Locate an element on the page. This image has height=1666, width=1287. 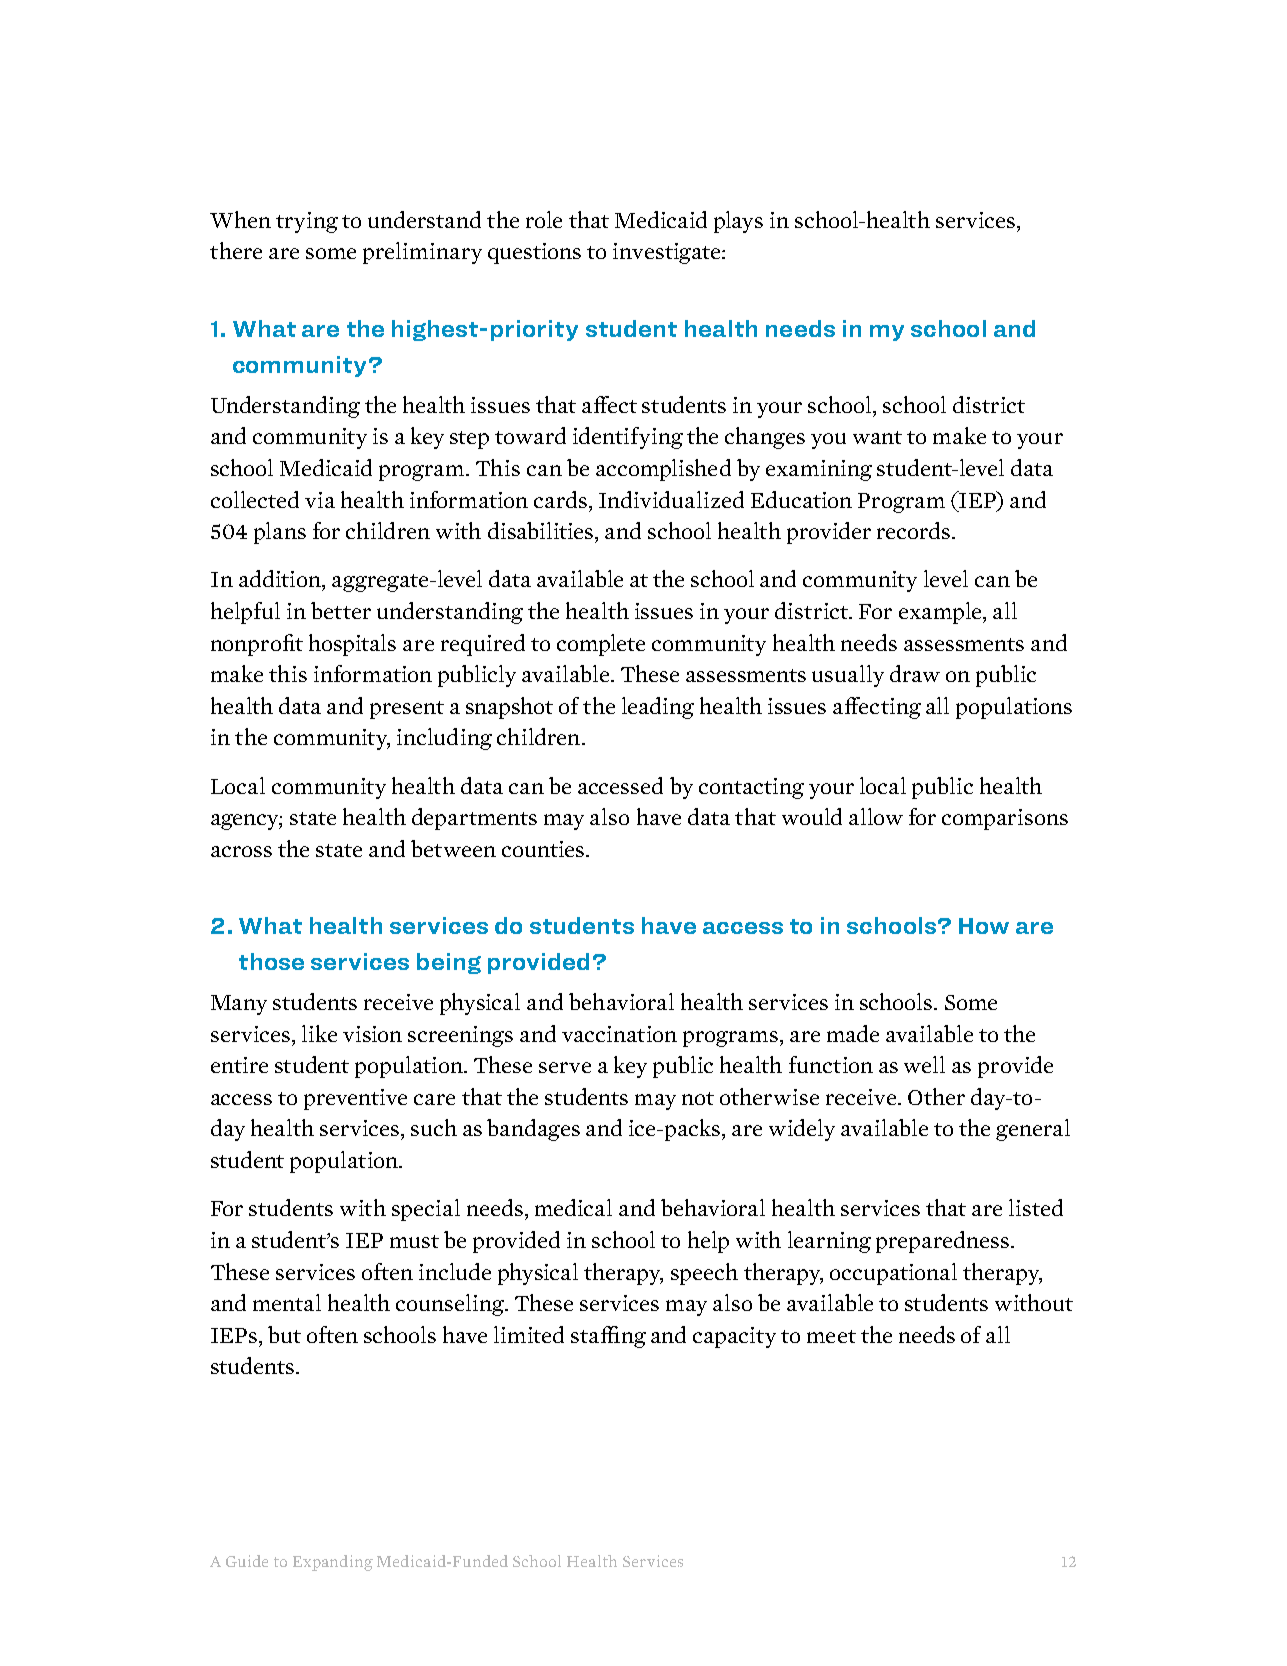
meet is located at coordinates (831, 1336).
